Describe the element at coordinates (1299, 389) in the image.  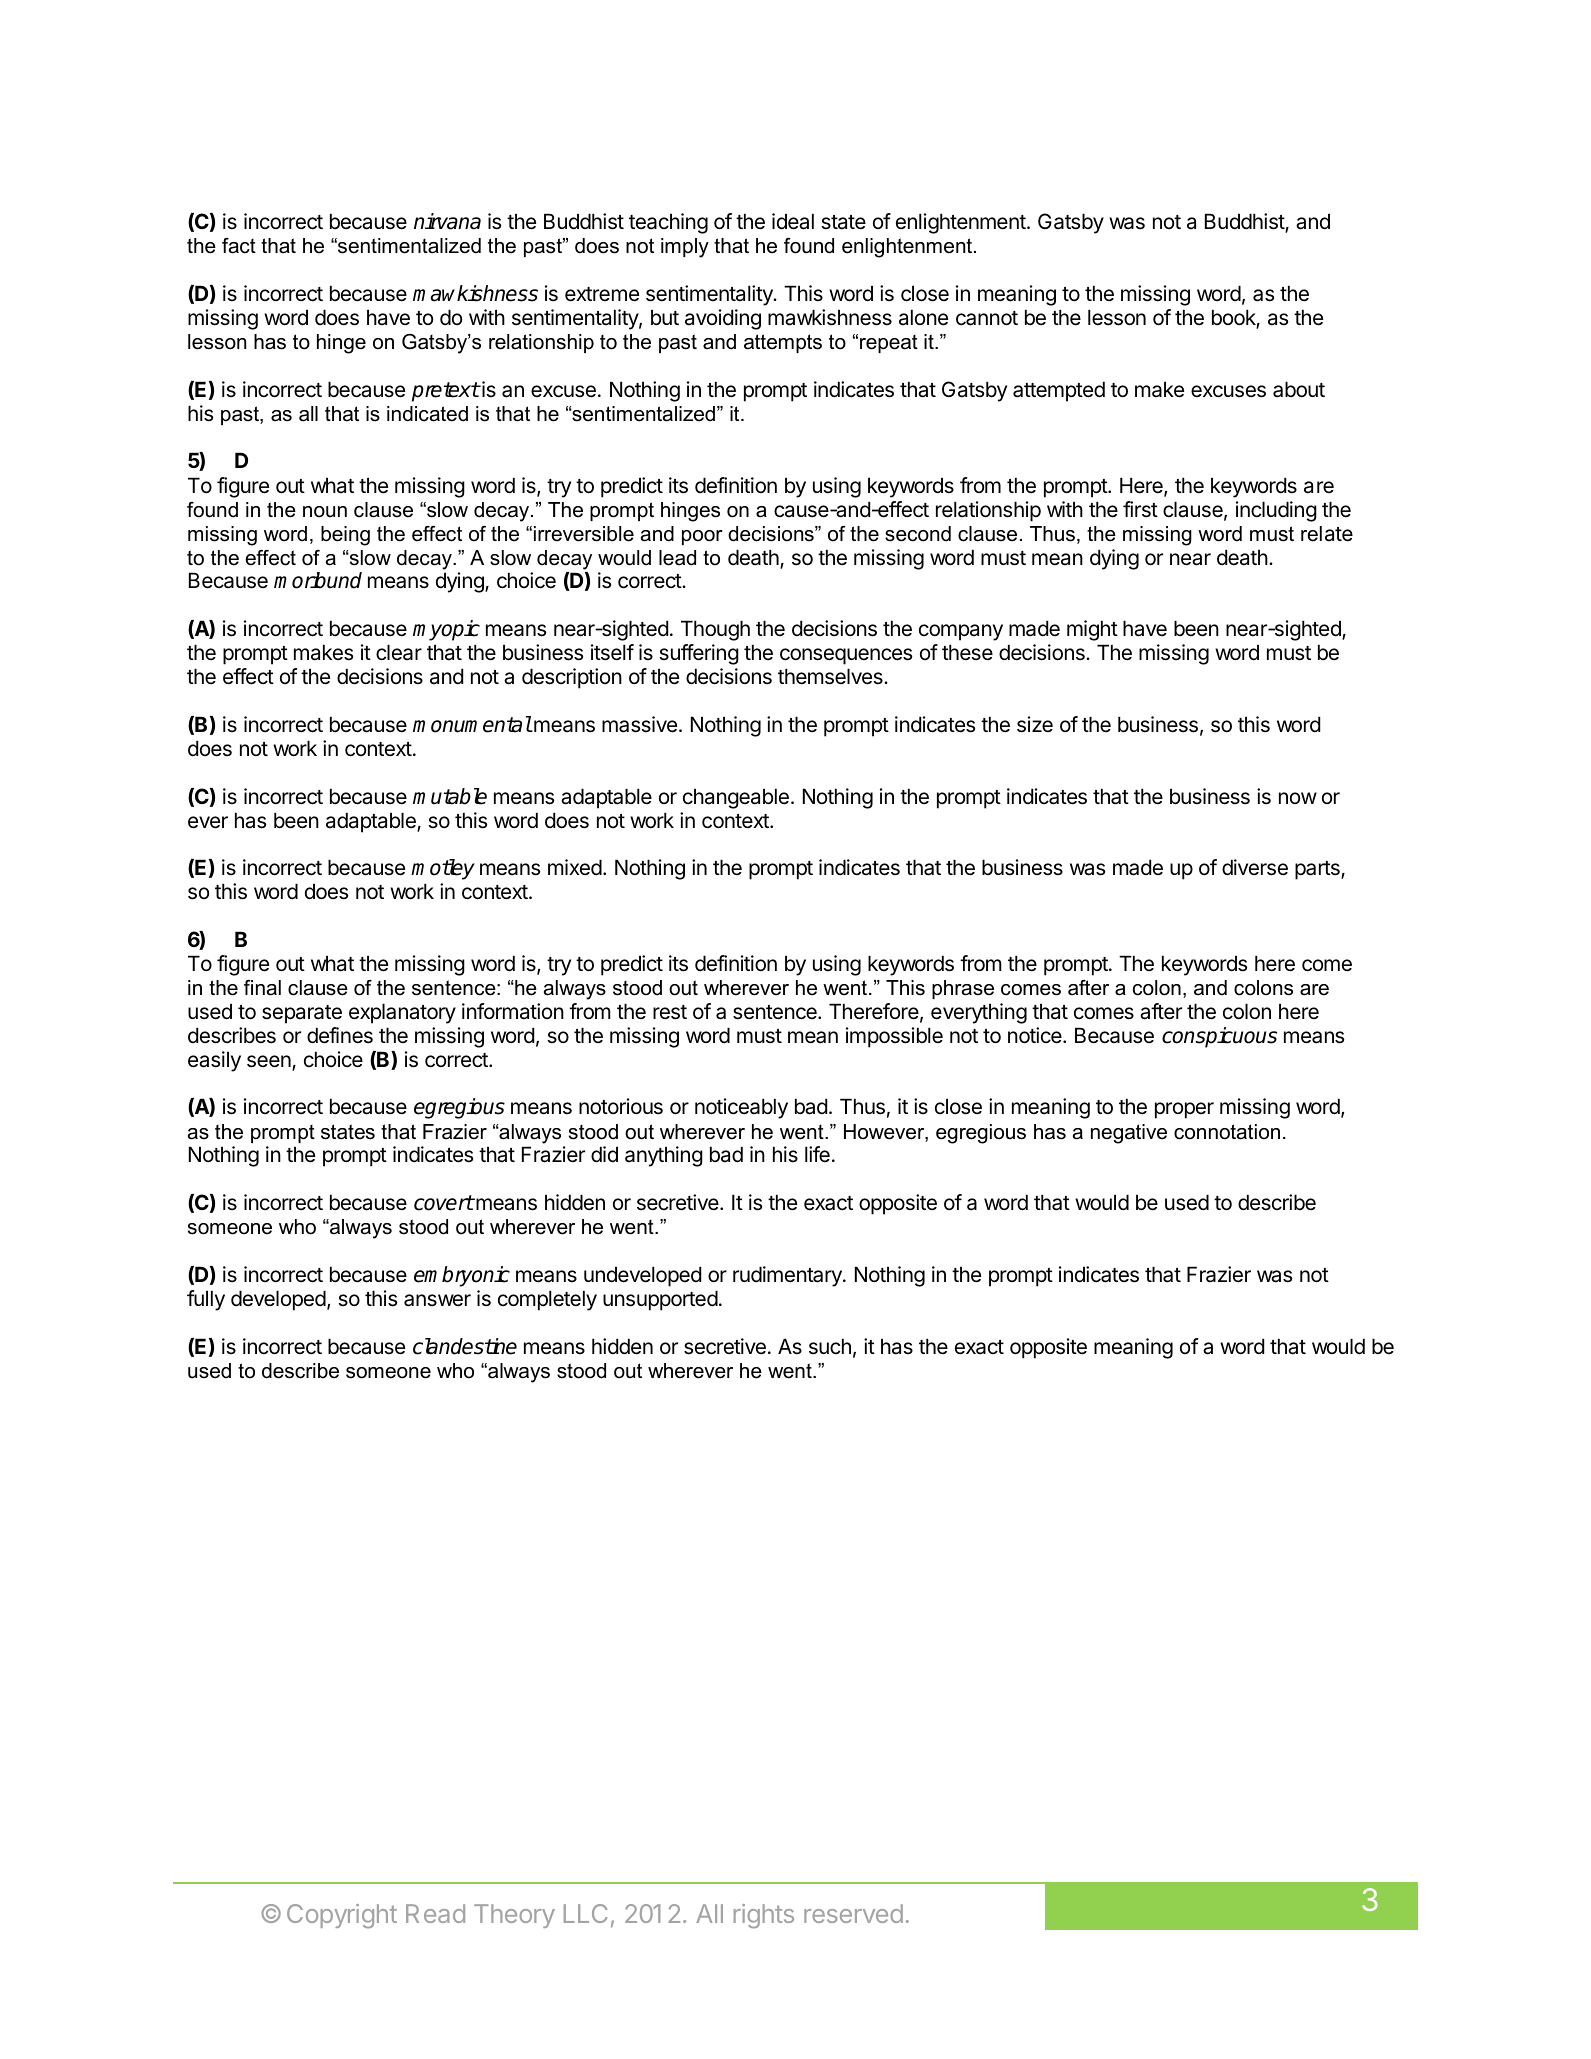
I see `about` at that location.
